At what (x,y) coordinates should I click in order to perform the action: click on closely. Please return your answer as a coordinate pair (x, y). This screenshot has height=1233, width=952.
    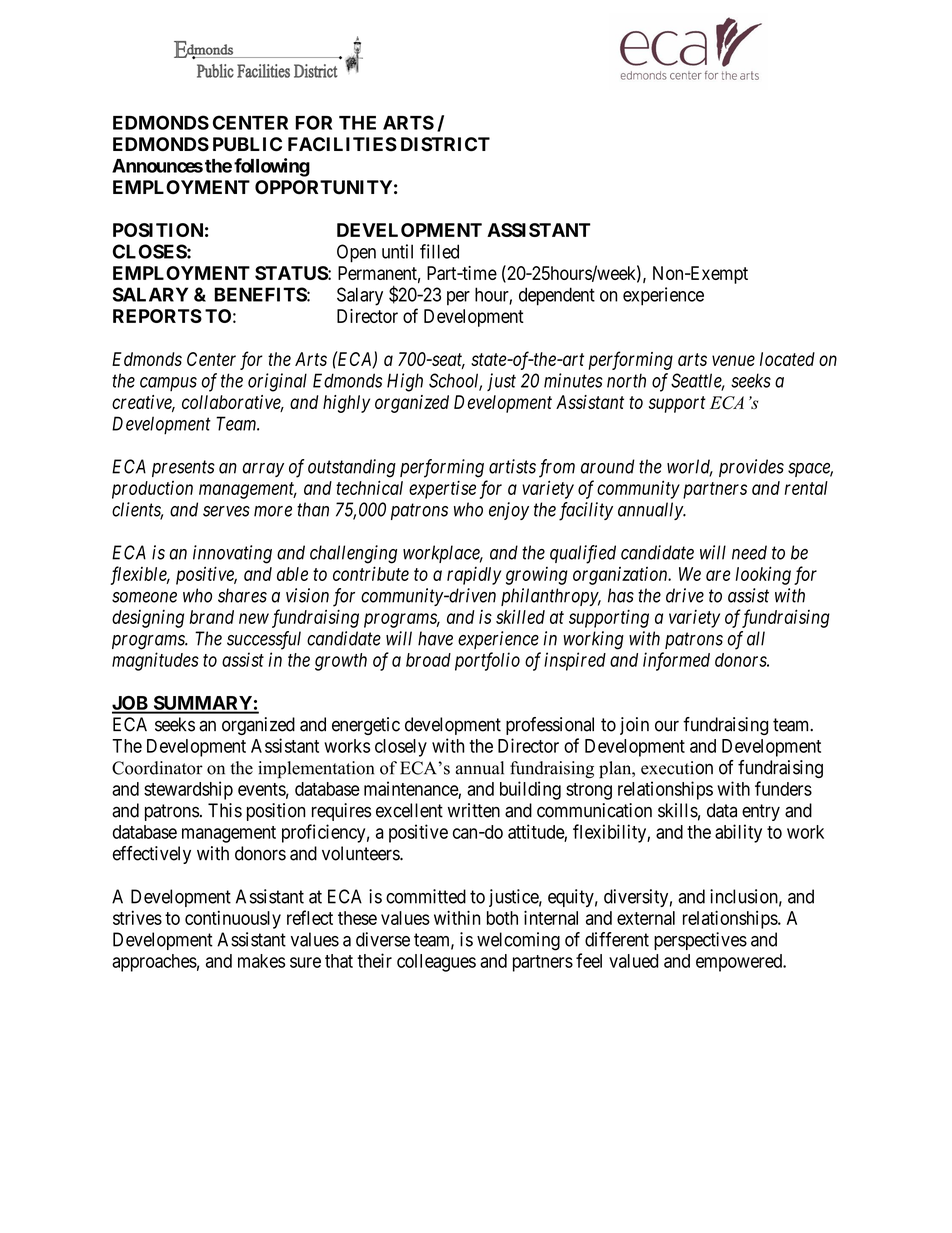
    Looking at the image, I should click on (401, 748).
